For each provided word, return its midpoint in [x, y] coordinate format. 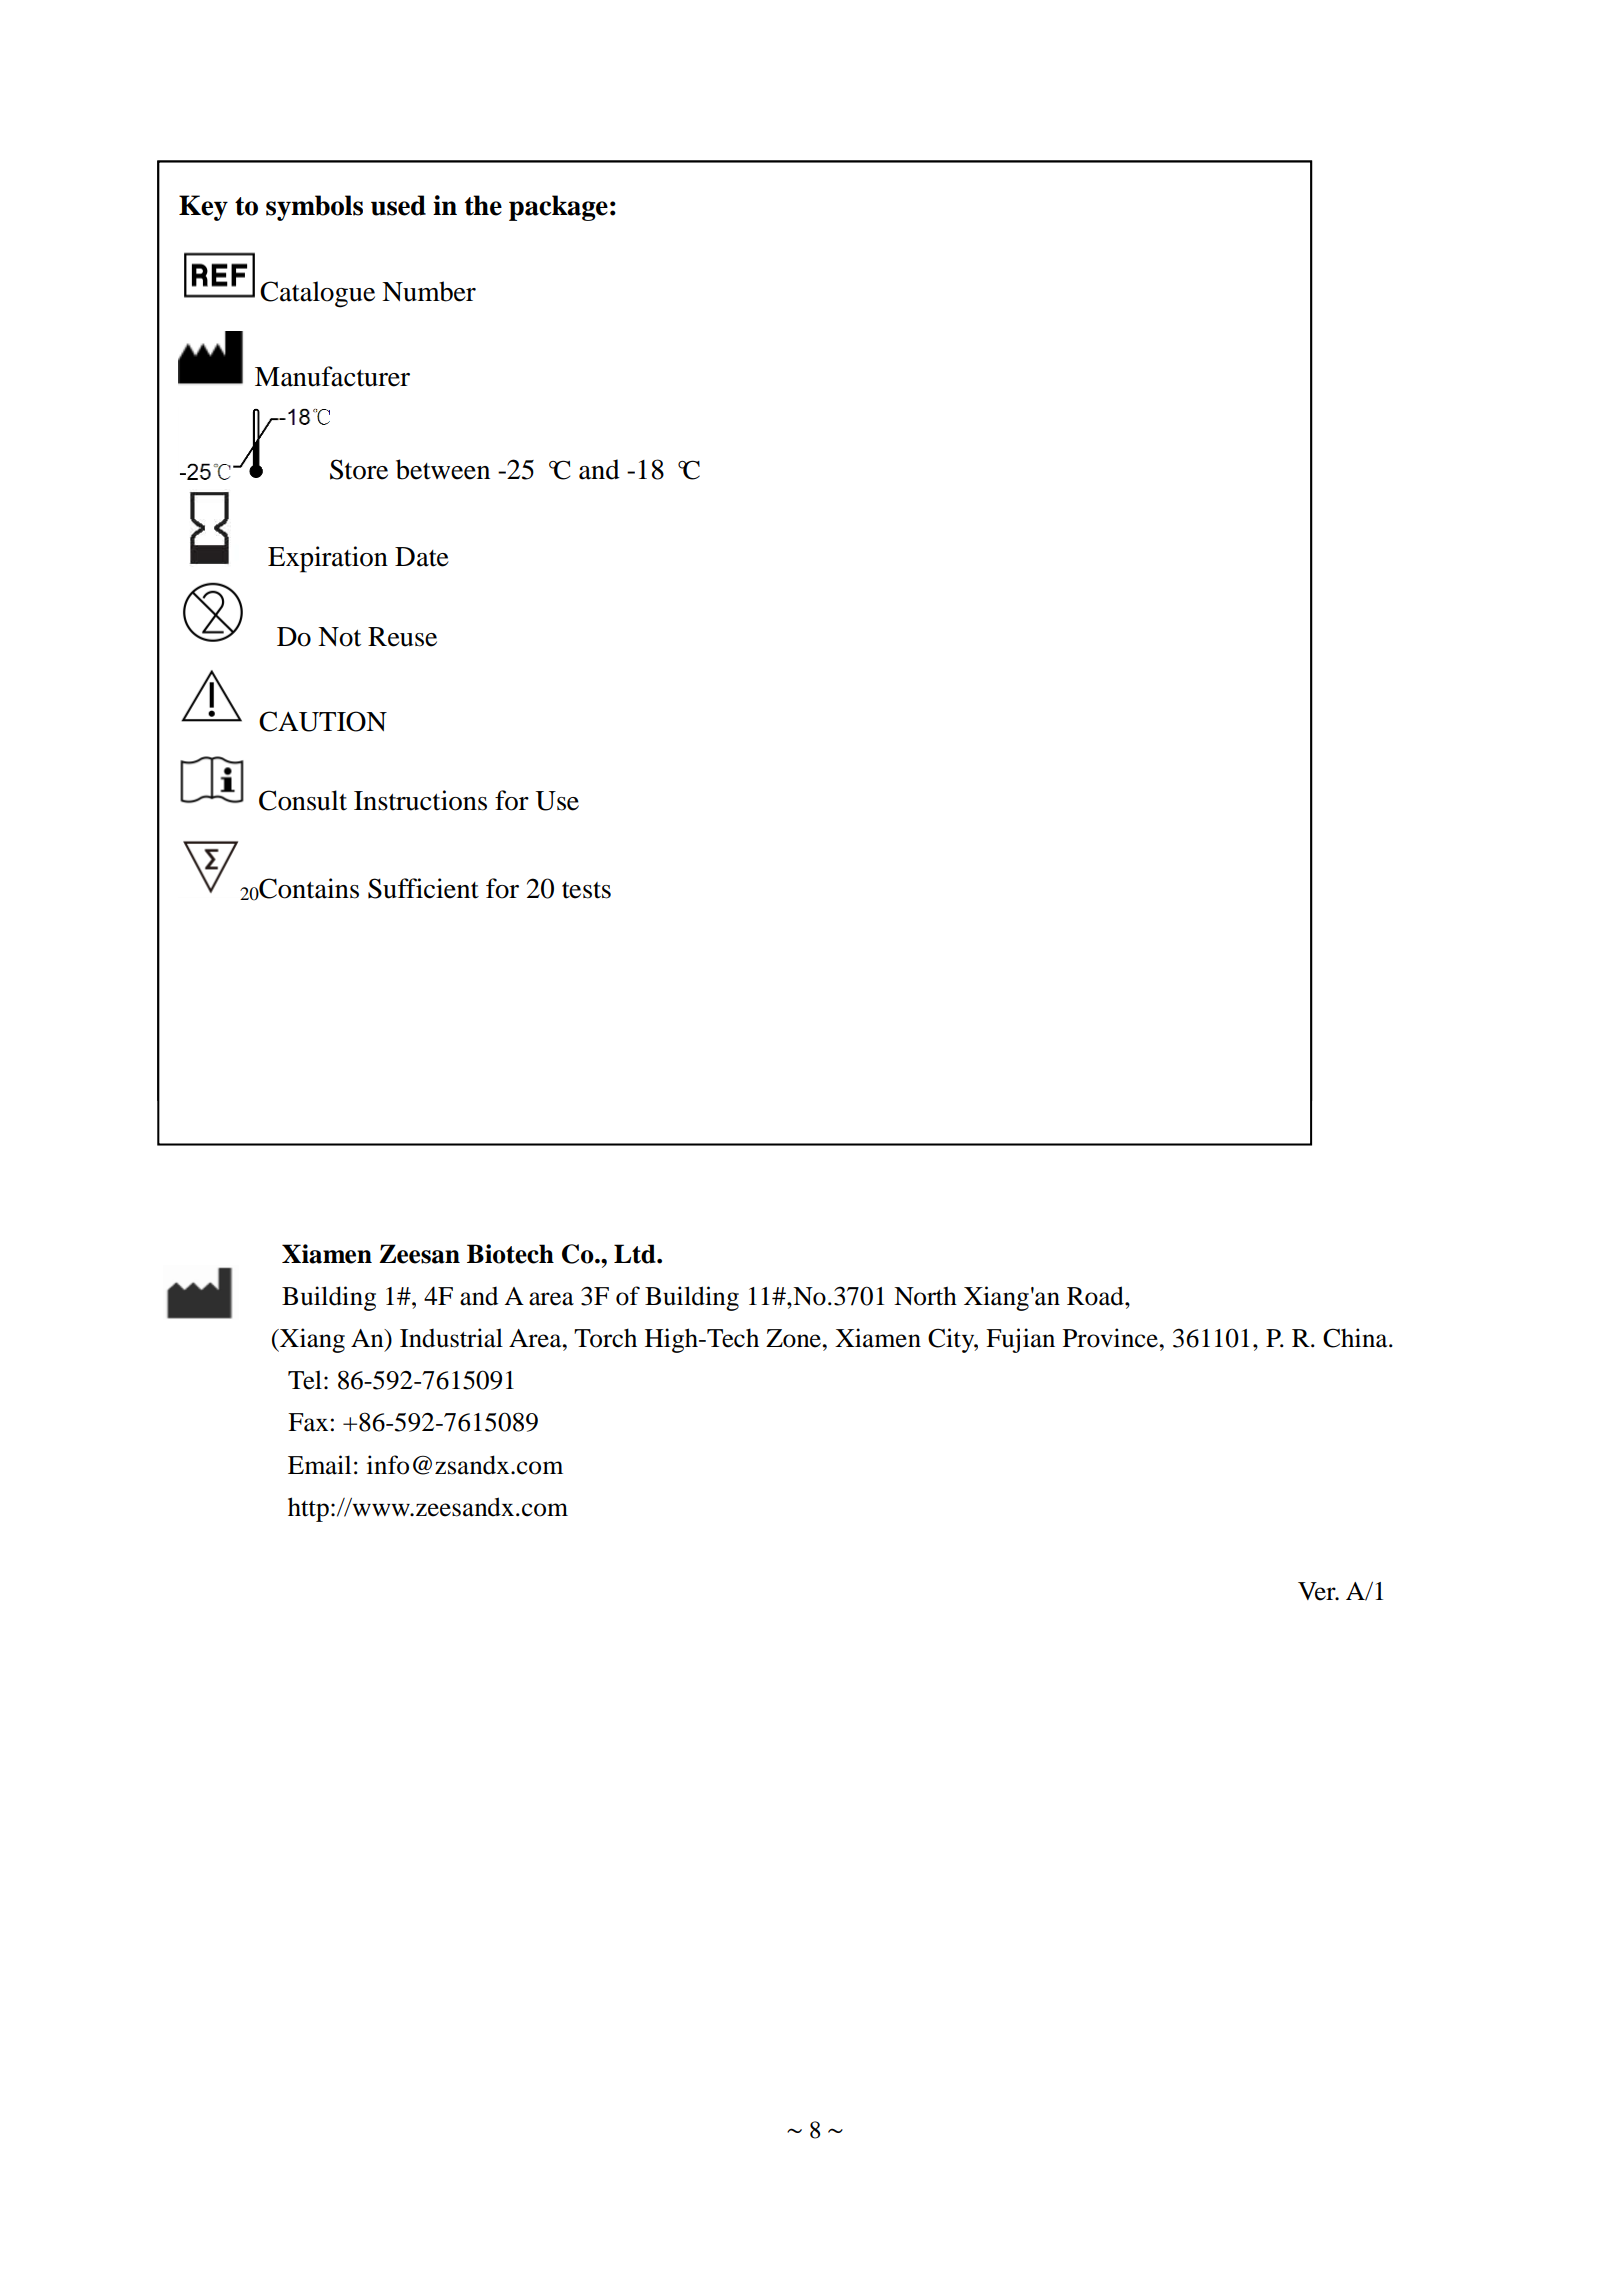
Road [1096, 1296]
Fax [308, 1422]
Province [1111, 1338]
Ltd [636, 1254]
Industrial [451, 1338]
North [925, 1296]
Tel [305, 1380]
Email [319, 1465]
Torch [605, 1338]
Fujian [1020, 1340]
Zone [795, 1338]
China [1356, 1338]
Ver [1318, 1591]
